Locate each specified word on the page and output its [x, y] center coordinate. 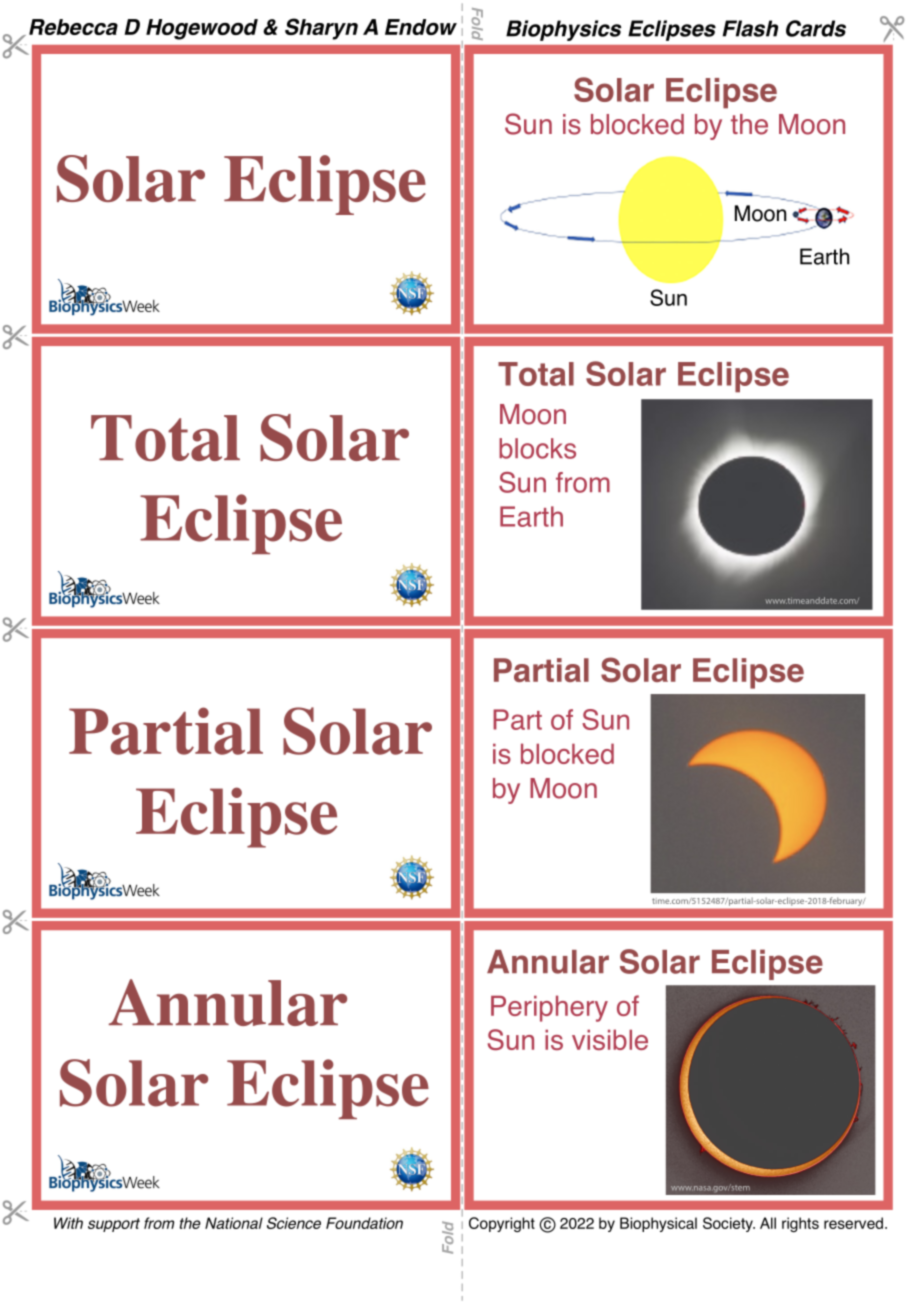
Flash [750, 28]
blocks [537, 448]
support [114, 1225]
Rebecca [73, 27]
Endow [421, 27]
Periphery [549, 1008]
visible [610, 1039]
